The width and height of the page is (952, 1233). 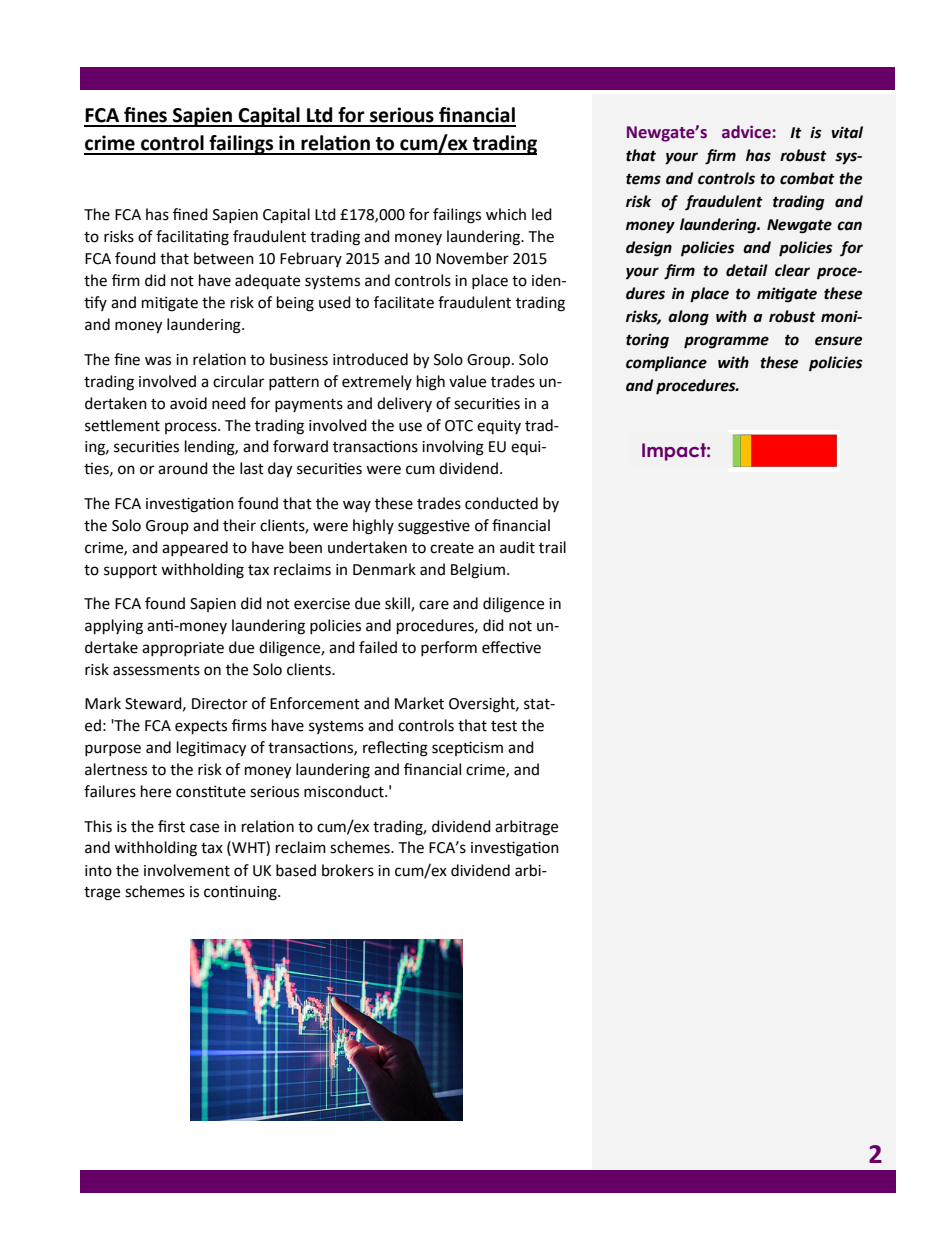 I want to click on which, so click(x=506, y=214).
